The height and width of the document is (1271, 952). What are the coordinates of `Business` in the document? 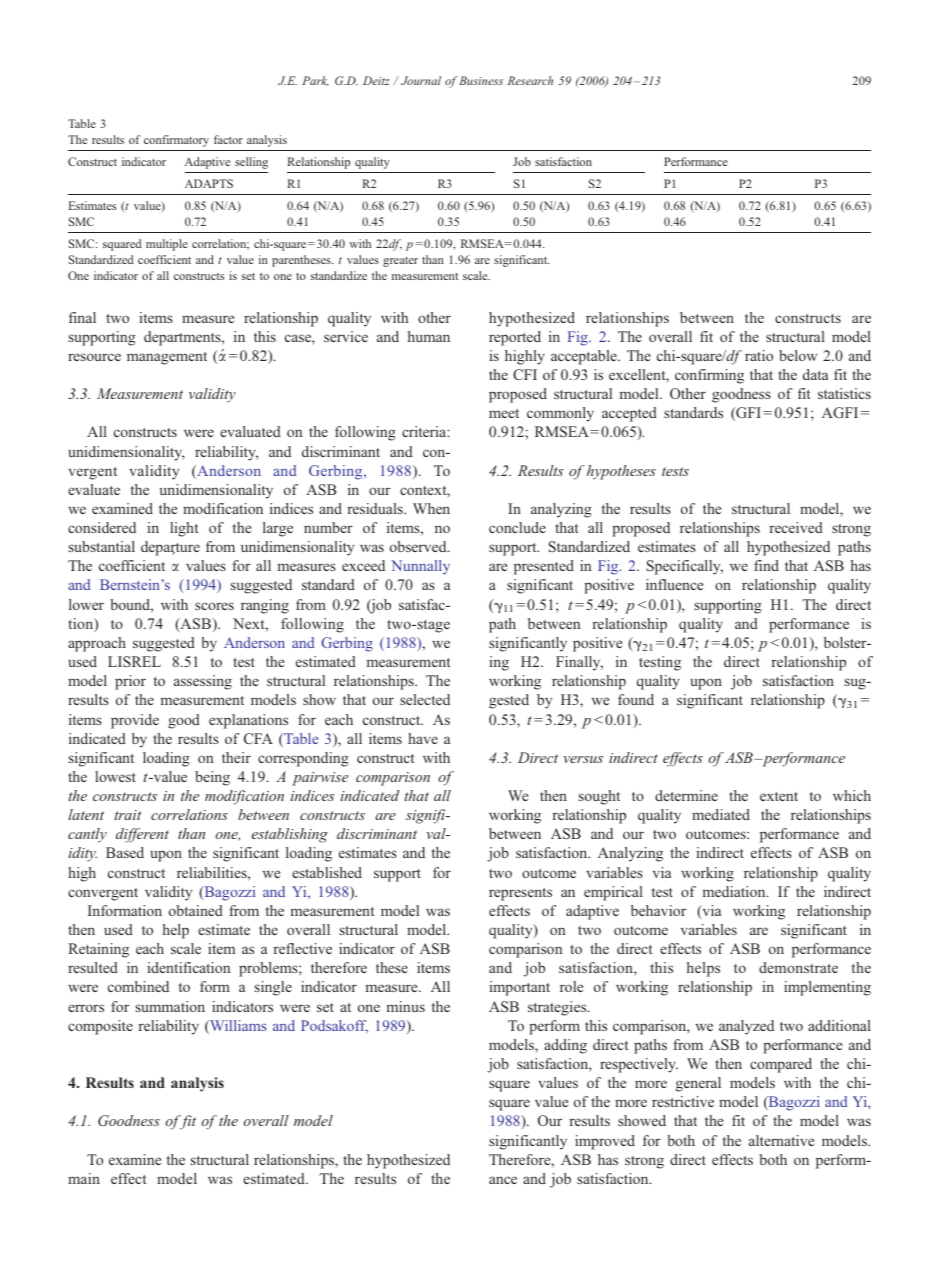 It's located at (481, 80).
